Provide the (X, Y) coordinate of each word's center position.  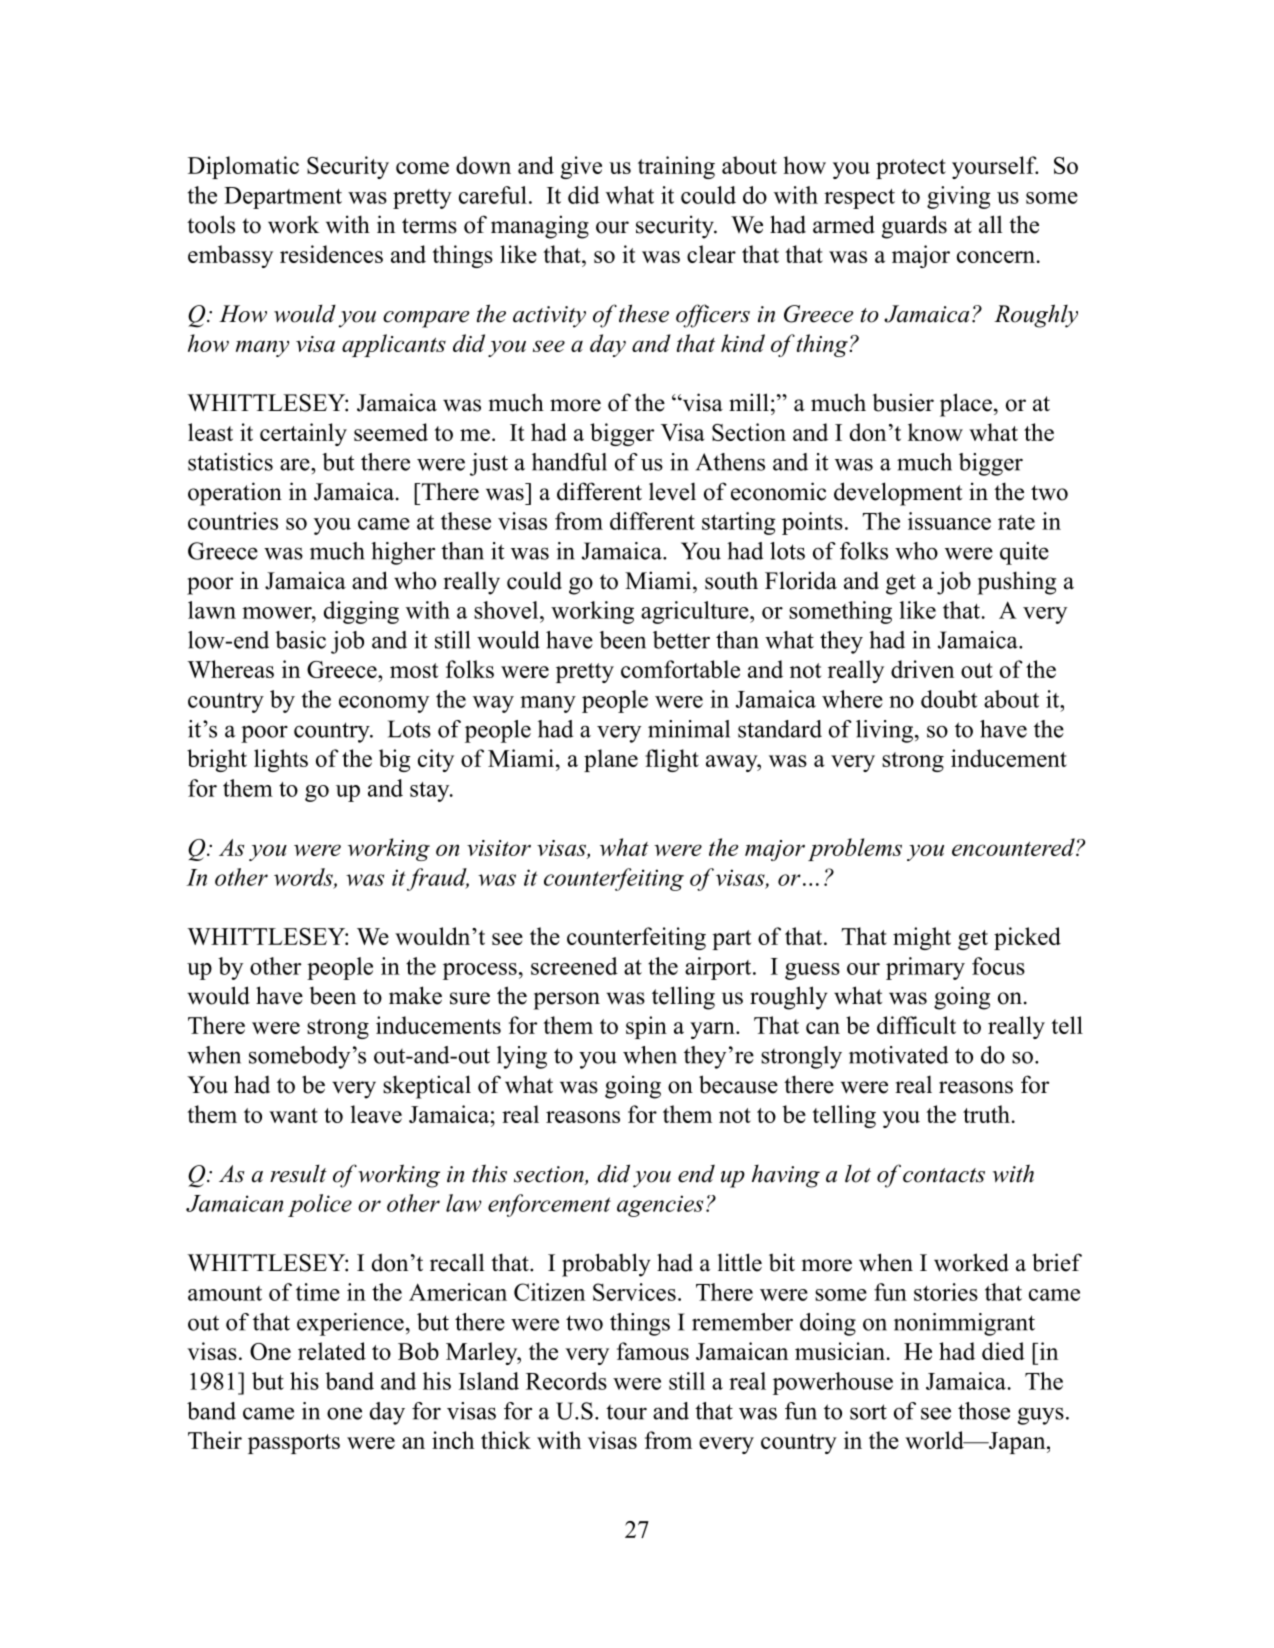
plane (611, 760)
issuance (949, 521)
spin (646, 1027)
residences (331, 254)
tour (626, 1412)
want (293, 1115)
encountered (1014, 847)
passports (294, 1444)
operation (235, 494)
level (672, 491)
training (676, 167)
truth (986, 1114)
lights (281, 760)
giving (959, 197)
